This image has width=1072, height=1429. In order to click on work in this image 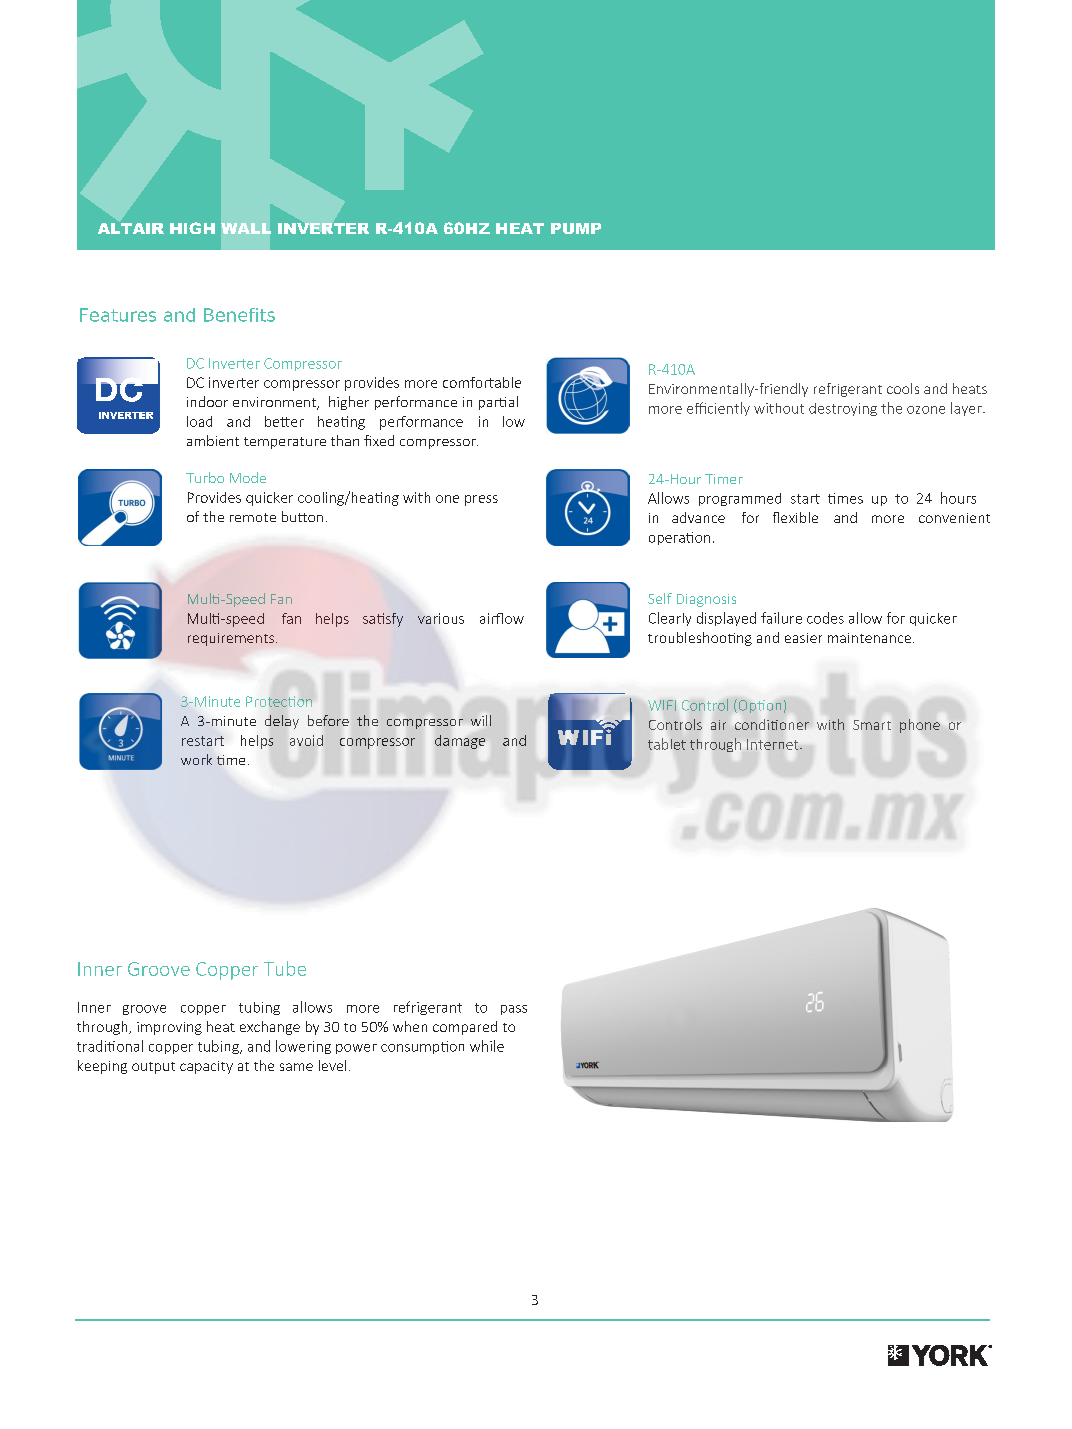, I will do `click(196, 759)`.
